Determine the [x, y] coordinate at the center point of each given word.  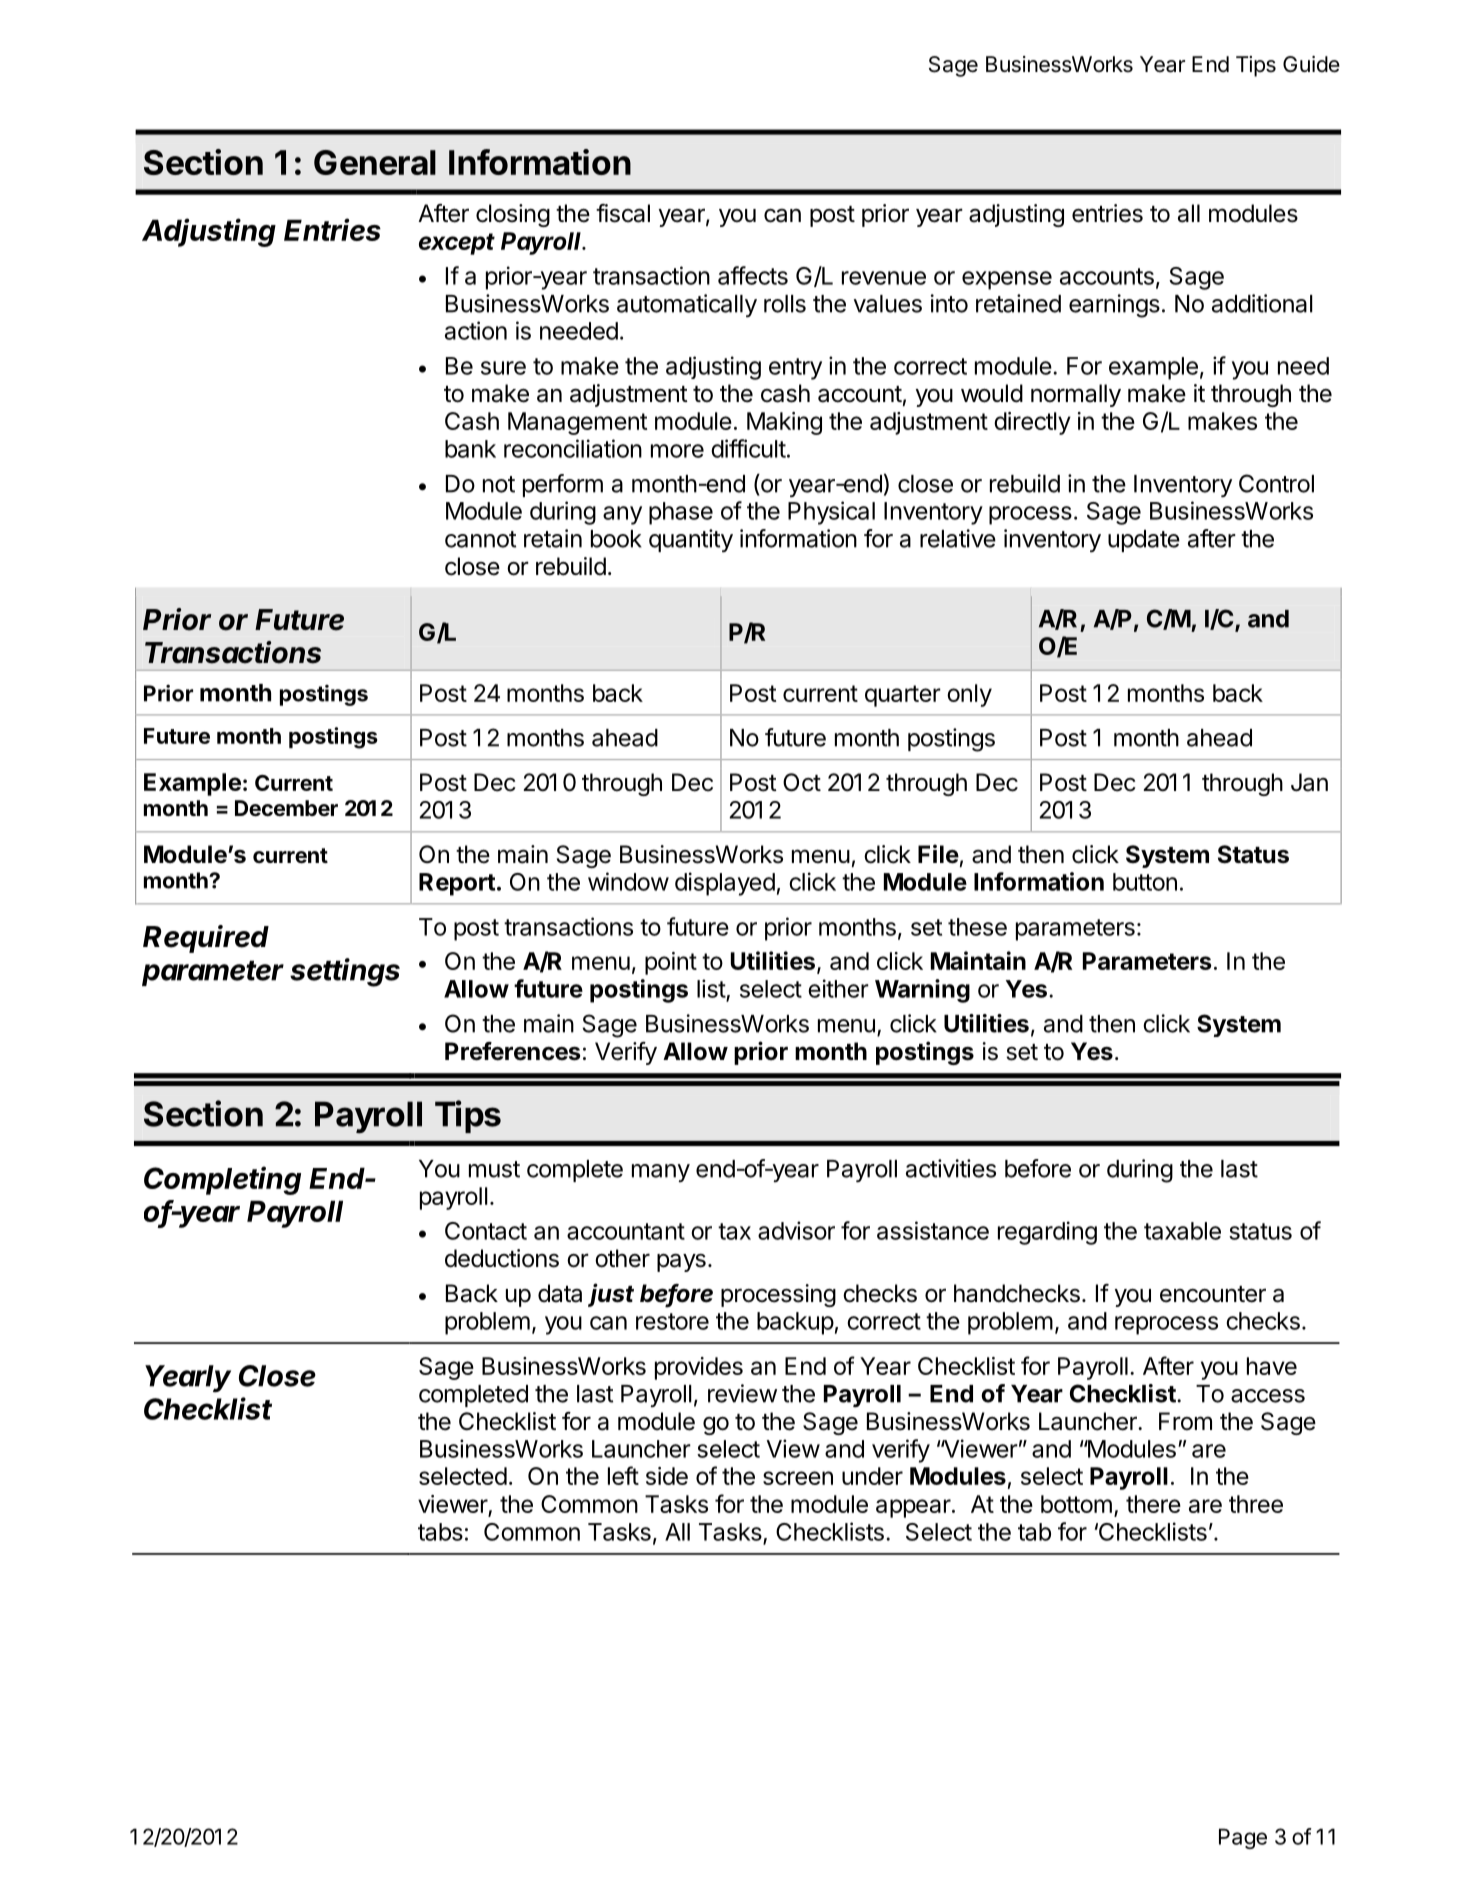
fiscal [623, 213]
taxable [1182, 1231]
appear [913, 1508]
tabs [440, 1532]
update [1144, 541]
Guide [1311, 64]
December [286, 808]
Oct [802, 782]
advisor [796, 1230]
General [375, 162]
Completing [222, 1180]
